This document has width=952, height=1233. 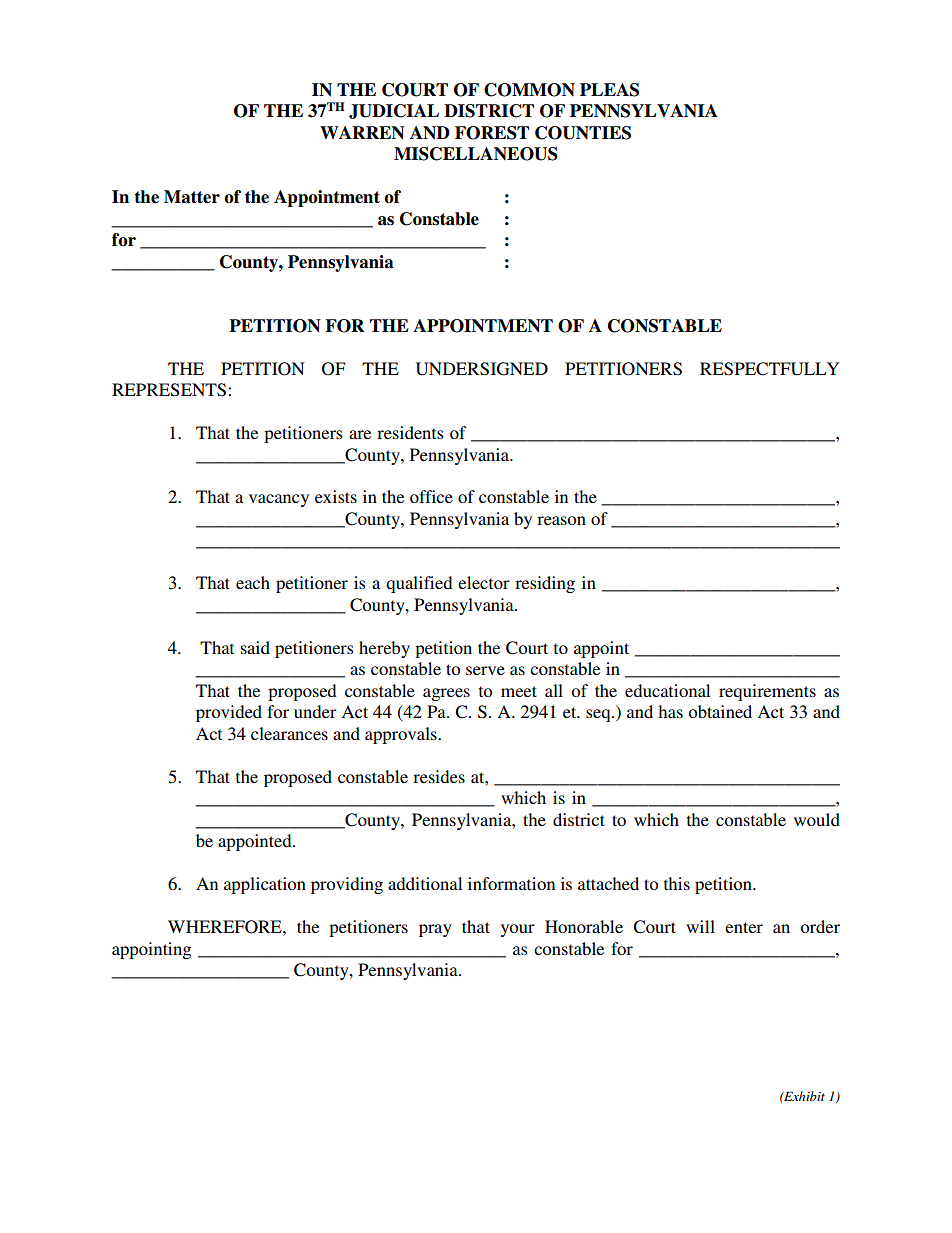 I want to click on resides, so click(x=439, y=776).
